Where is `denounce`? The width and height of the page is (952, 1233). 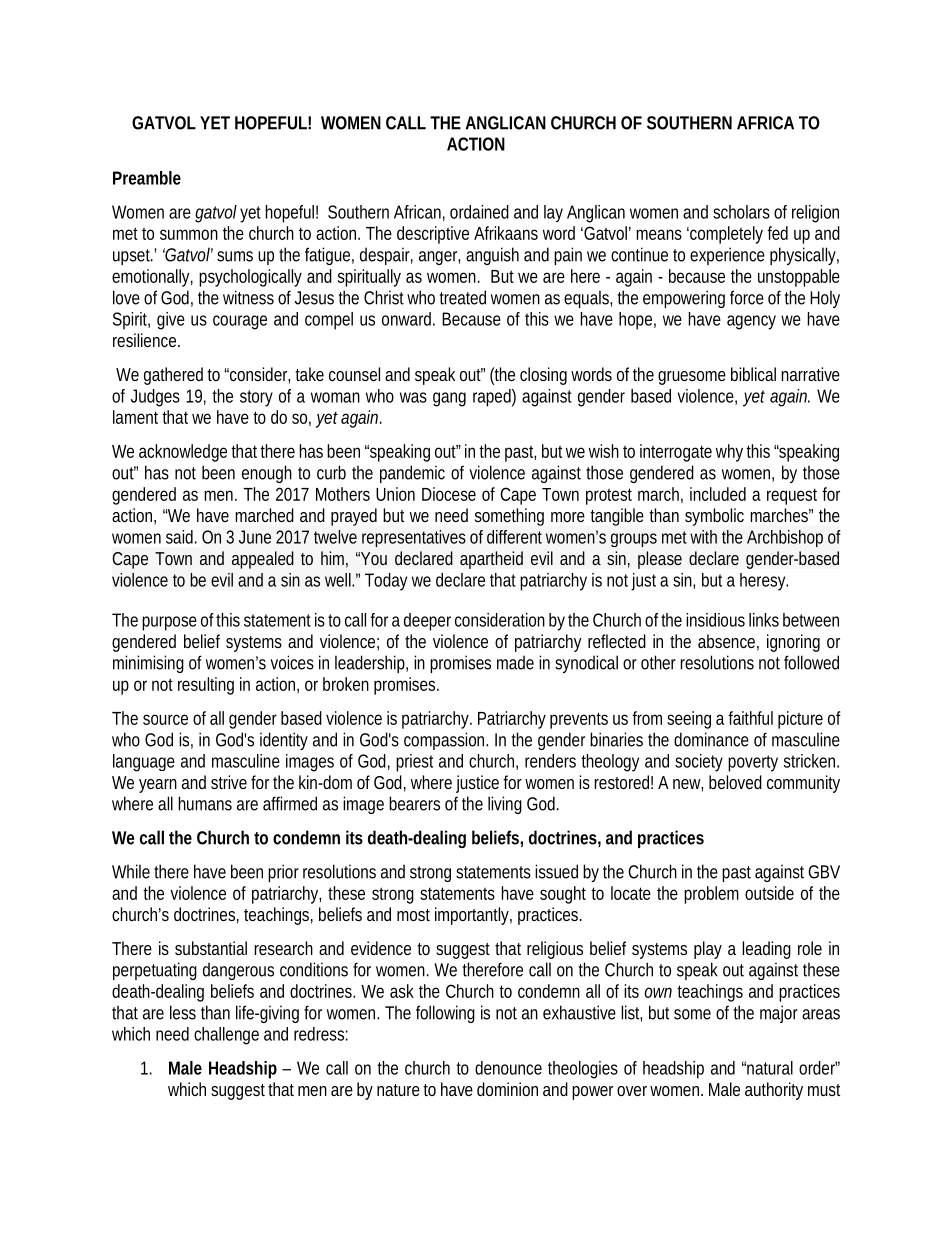 denounce is located at coordinates (508, 1068).
